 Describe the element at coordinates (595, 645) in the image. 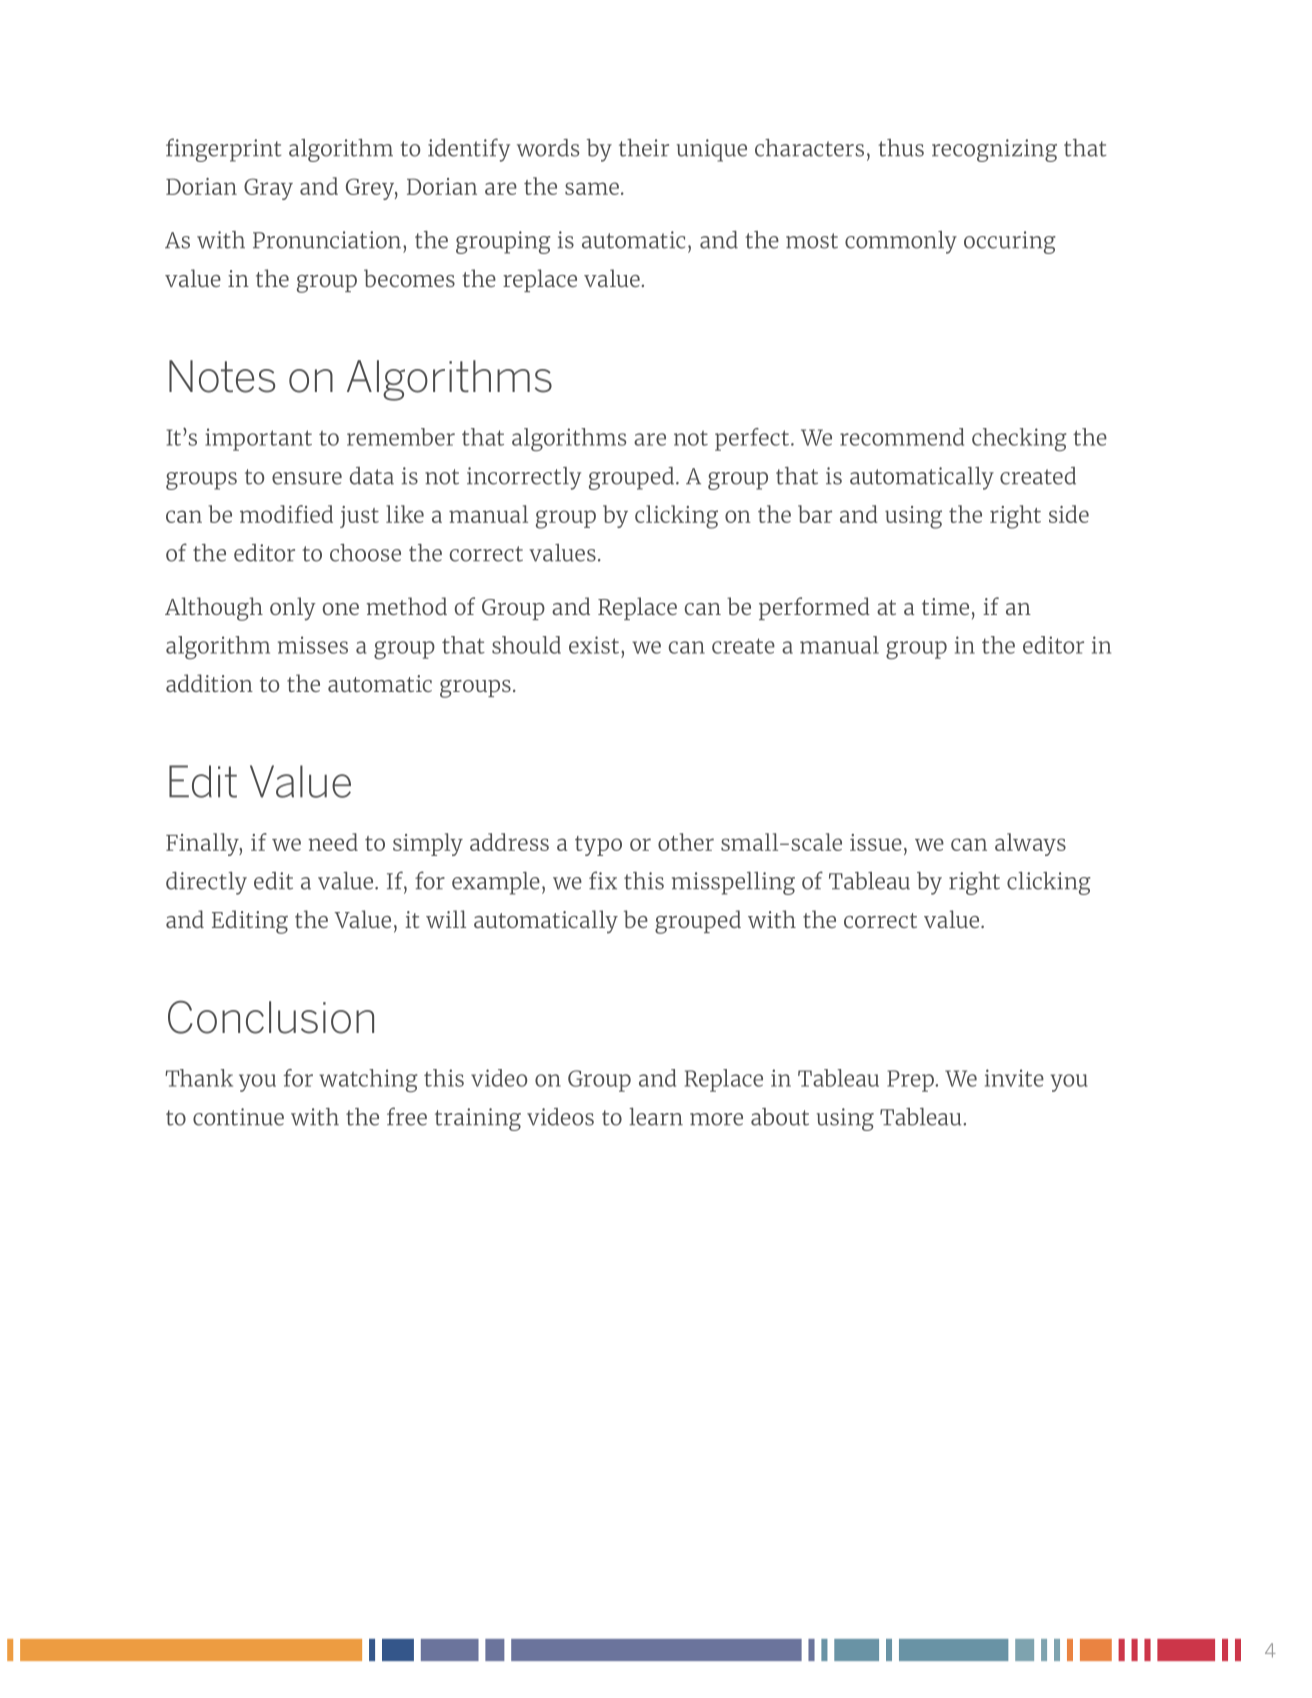

I see `exist` at that location.
